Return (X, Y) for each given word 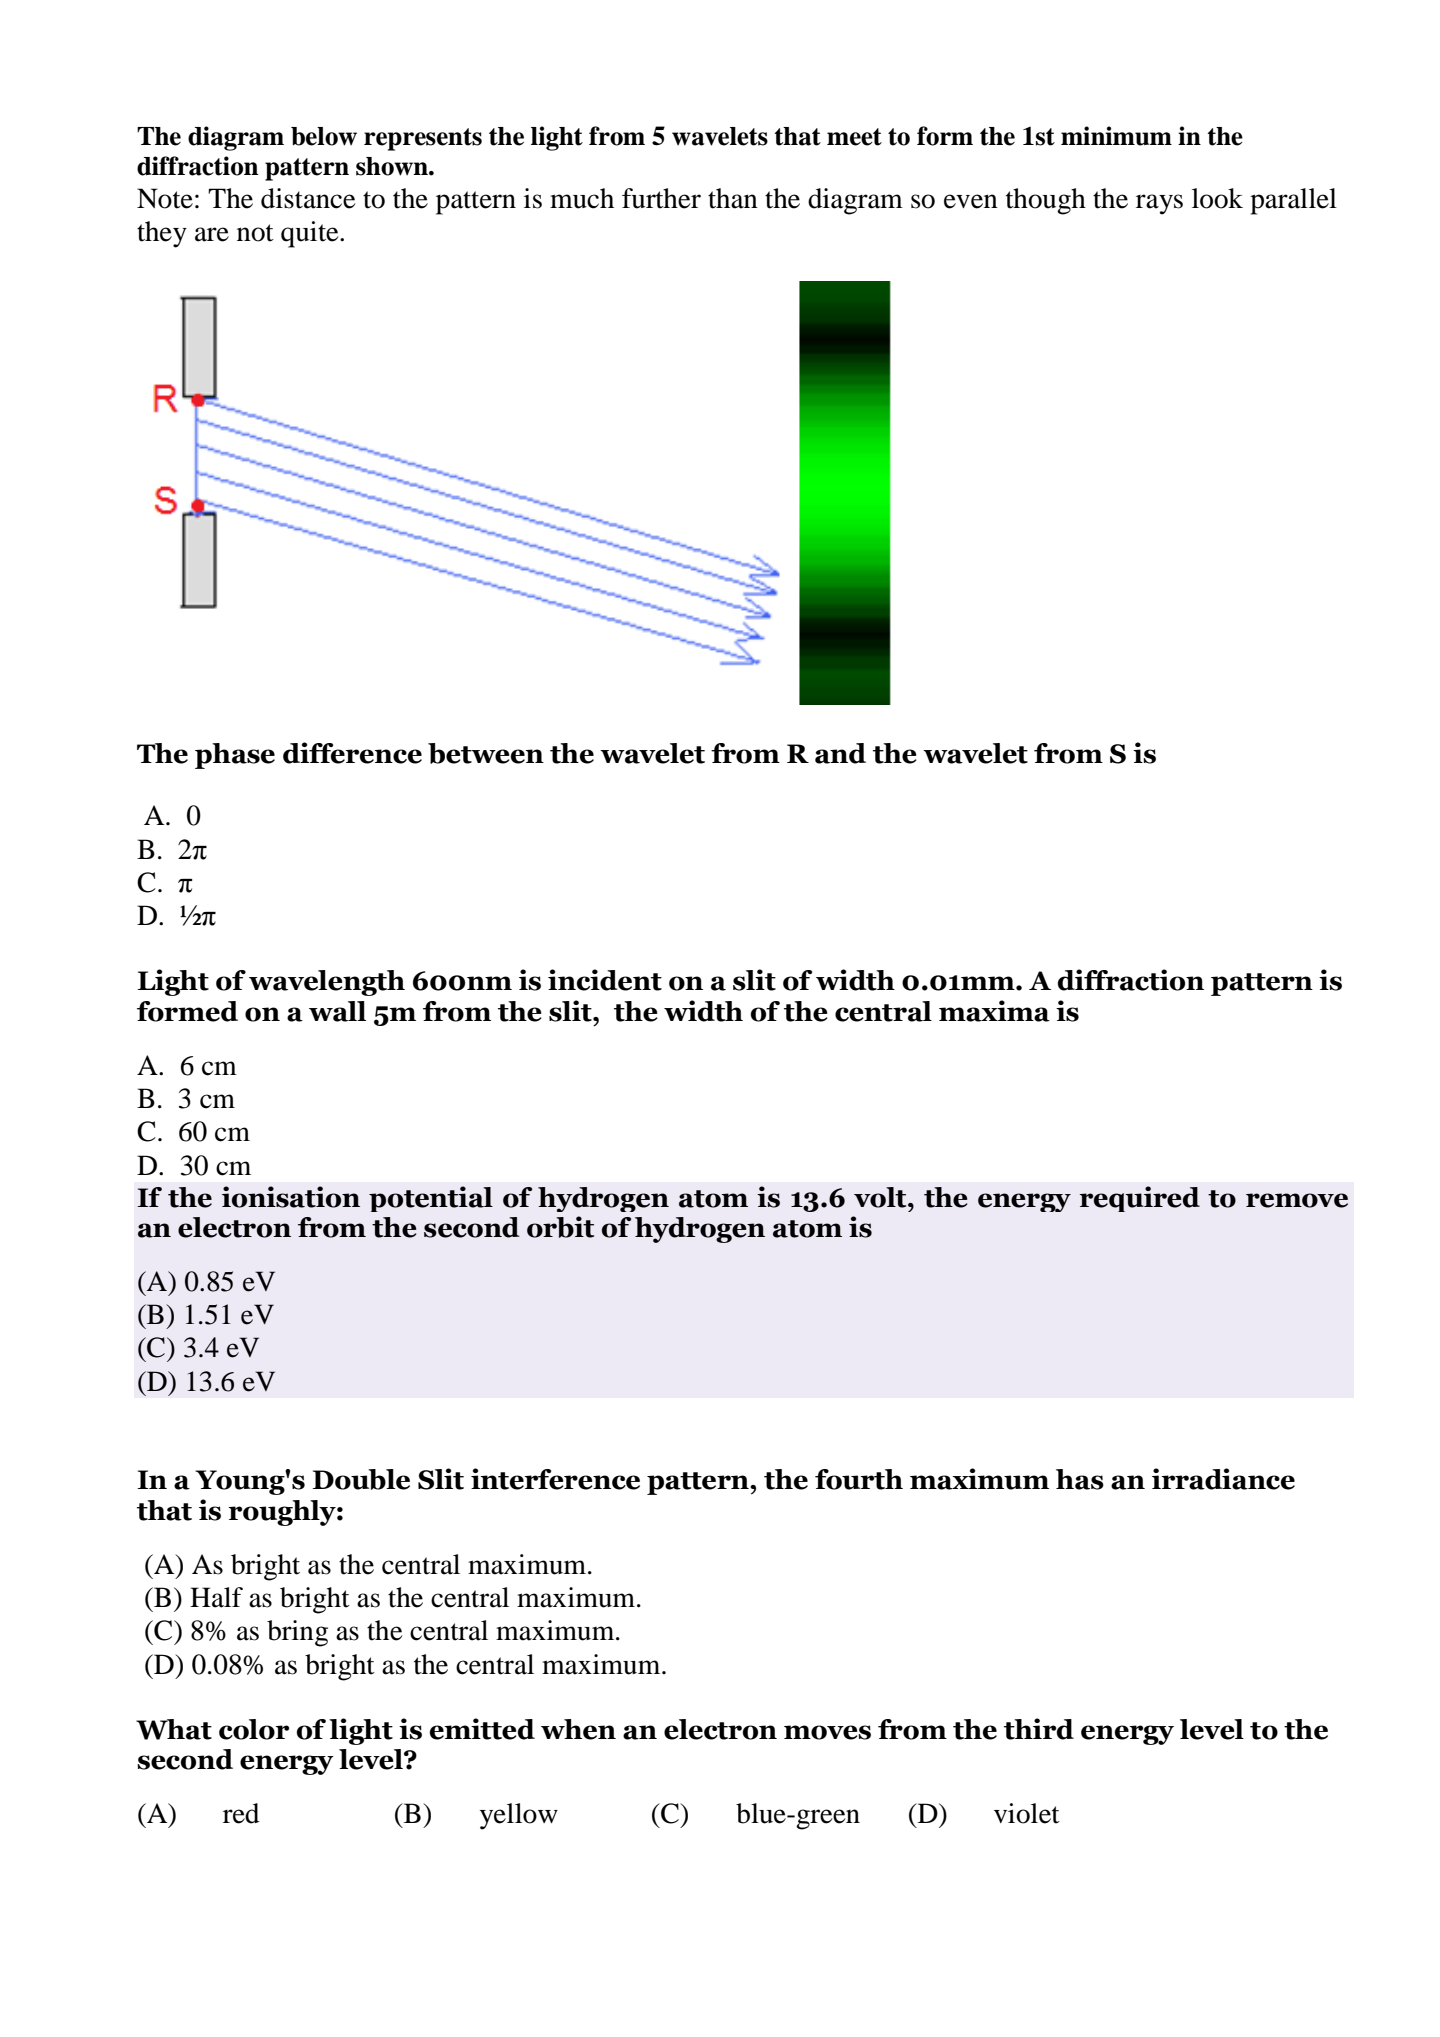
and (840, 753)
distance (308, 198)
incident (605, 980)
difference (352, 753)
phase (235, 756)
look (1217, 198)
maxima (994, 1011)
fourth (859, 1479)
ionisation (291, 1197)
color (254, 1729)
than (733, 198)
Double (361, 1479)
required (1140, 1199)
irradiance (1223, 1479)
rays (1159, 204)
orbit (560, 1227)
